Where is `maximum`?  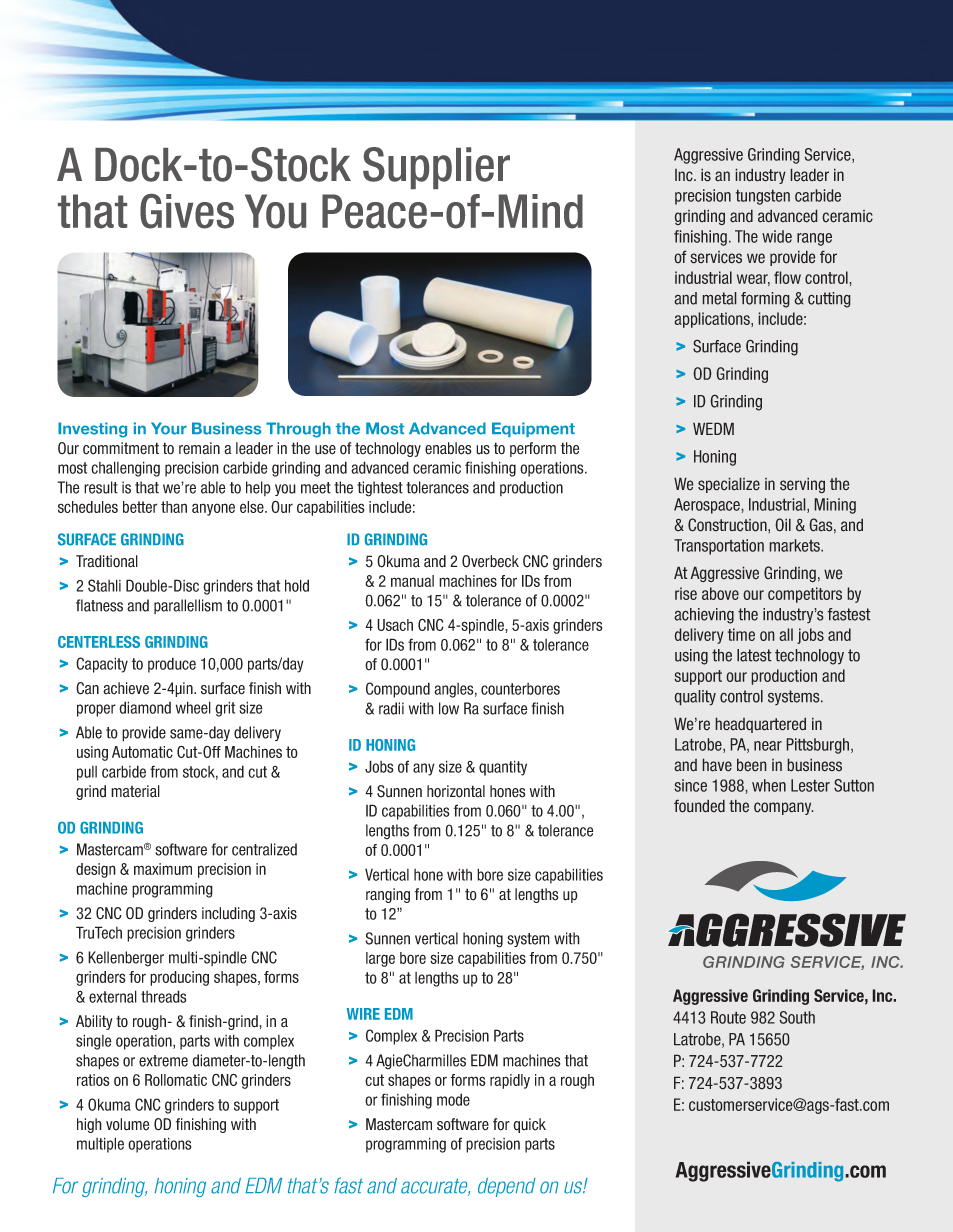
maximum is located at coordinates (163, 869).
